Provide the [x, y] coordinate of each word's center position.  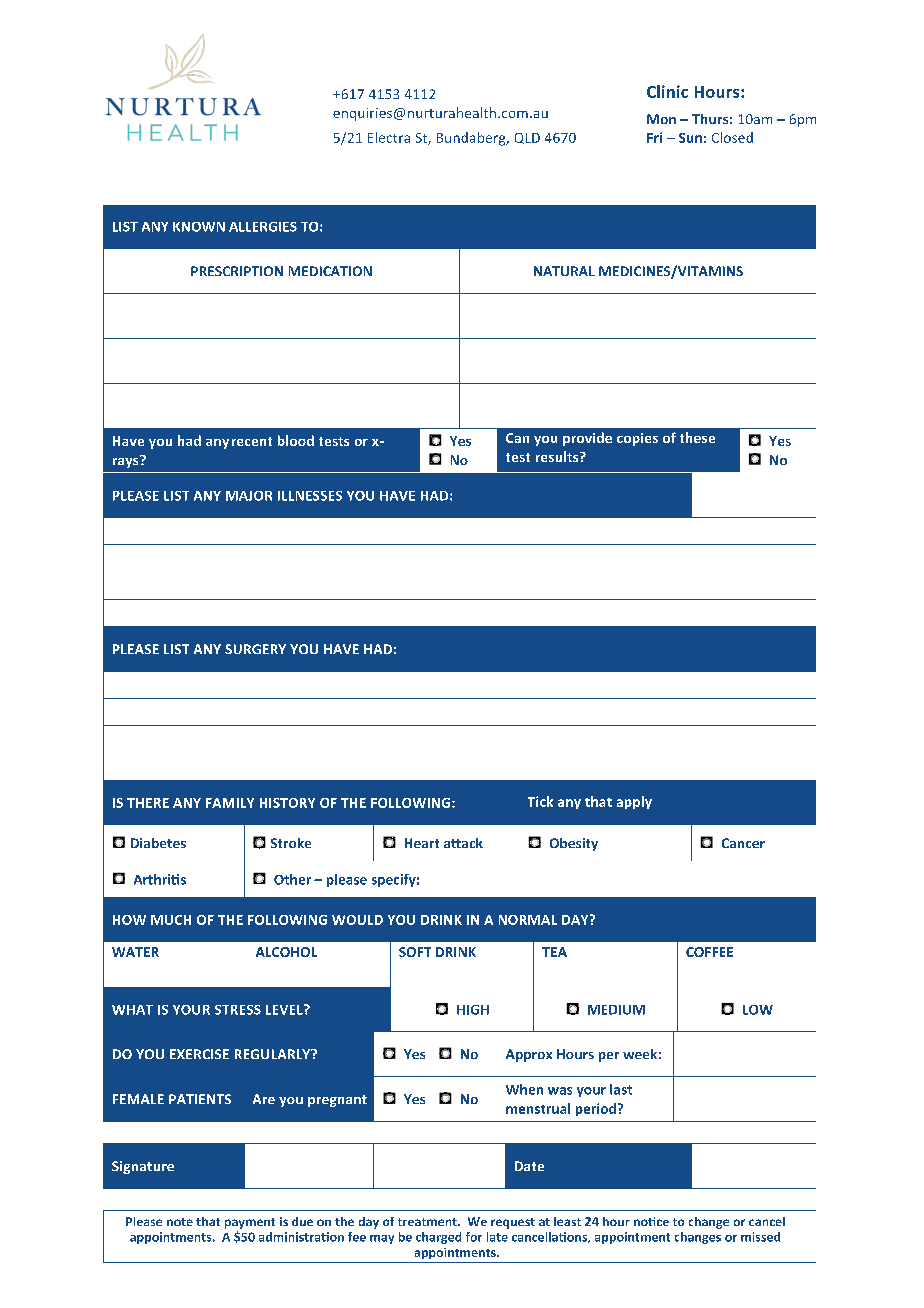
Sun [690, 138]
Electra [389, 137]
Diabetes [158, 843]
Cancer [743, 843]
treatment [428, 1222]
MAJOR [249, 496]
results [558, 456]
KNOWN [199, 227]
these [697, 437]
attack [463, 843]
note [180, 1222]
